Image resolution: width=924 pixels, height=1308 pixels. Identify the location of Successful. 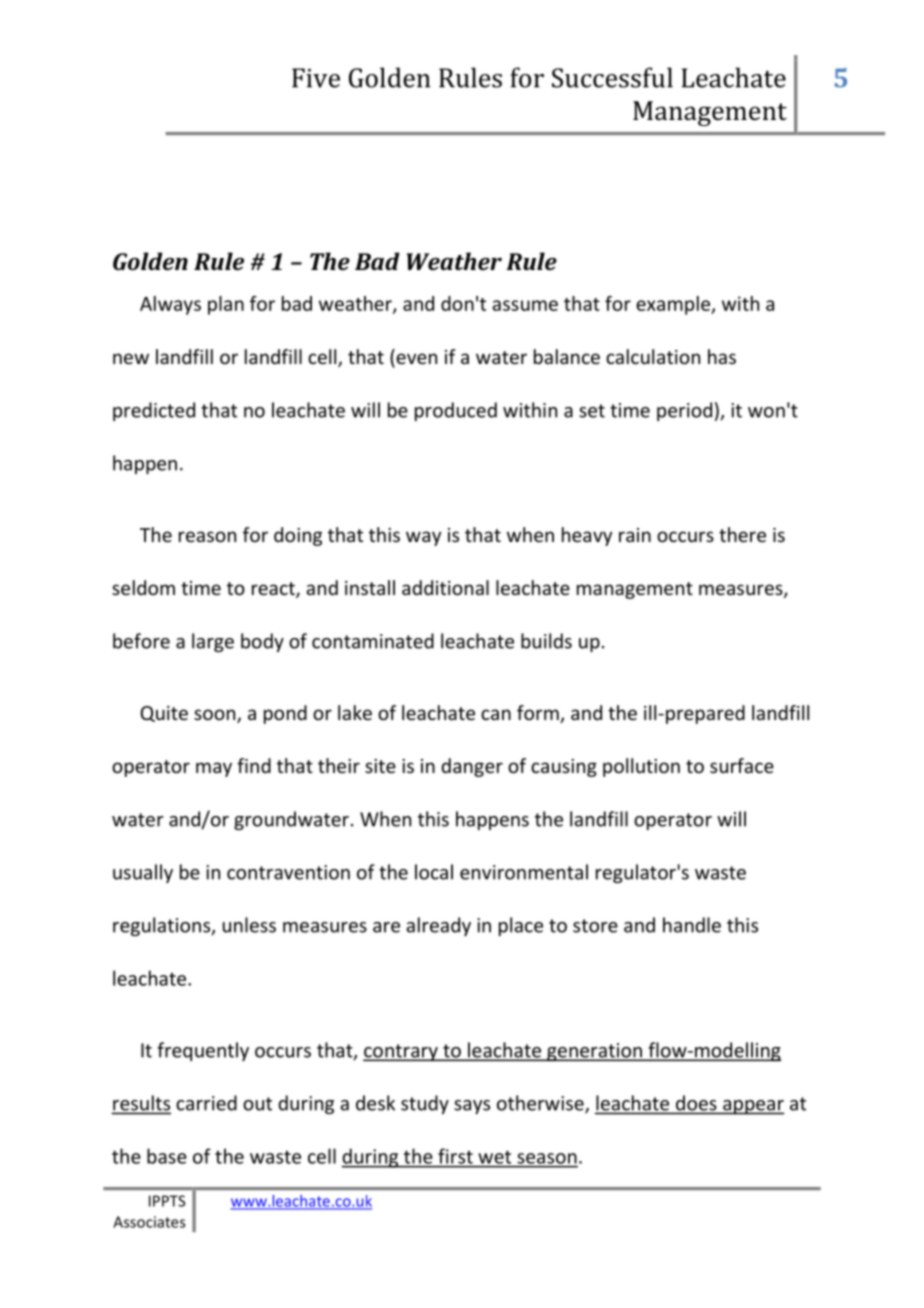
(612, 77).
